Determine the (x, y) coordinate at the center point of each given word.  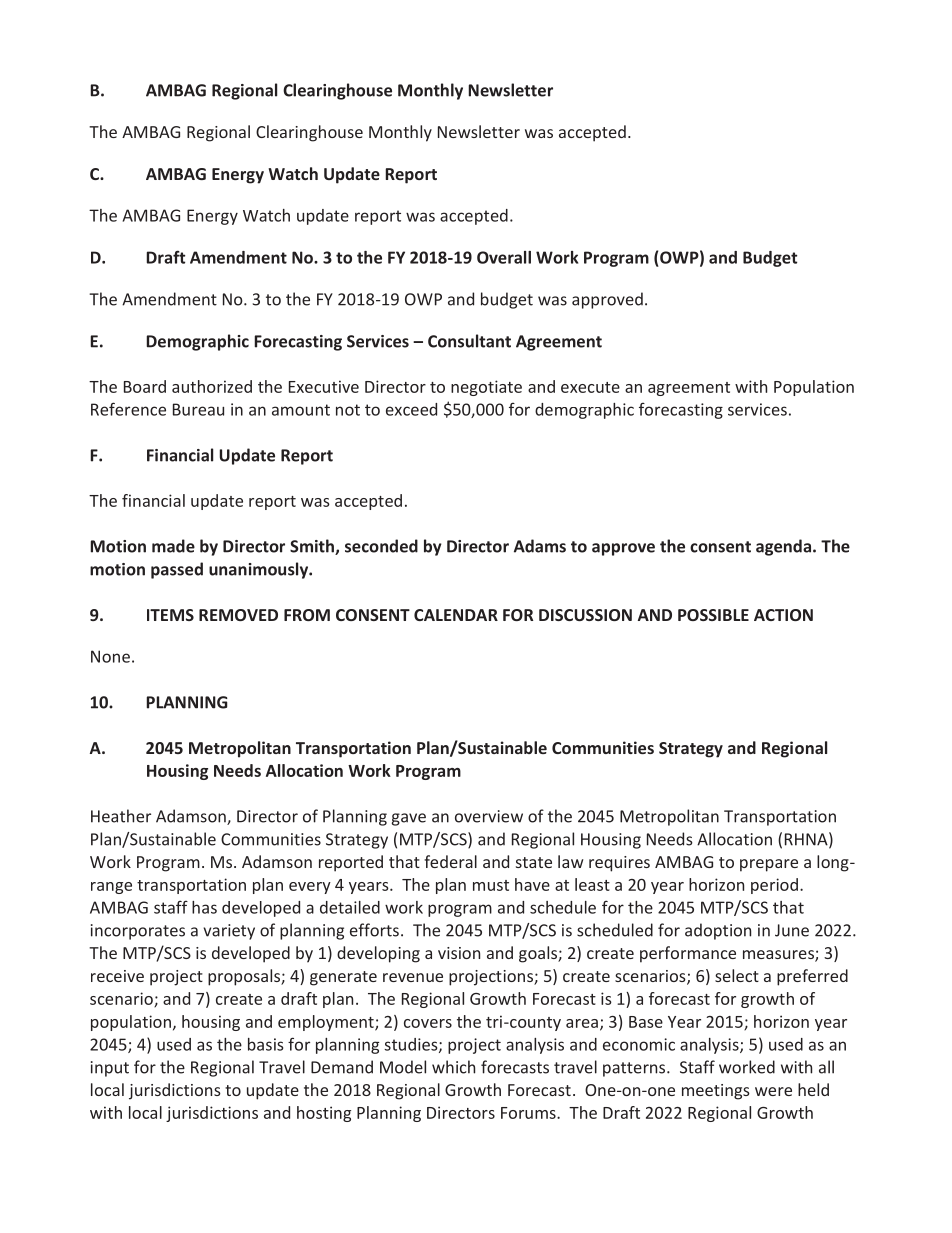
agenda (783, 547)
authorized (212, 386)
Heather (121, 816)
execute (590, 387)
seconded (381, 546)
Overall (504, 257)
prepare (769, 865)
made (173, 546)
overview (489, 816)
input (110, 1069)
